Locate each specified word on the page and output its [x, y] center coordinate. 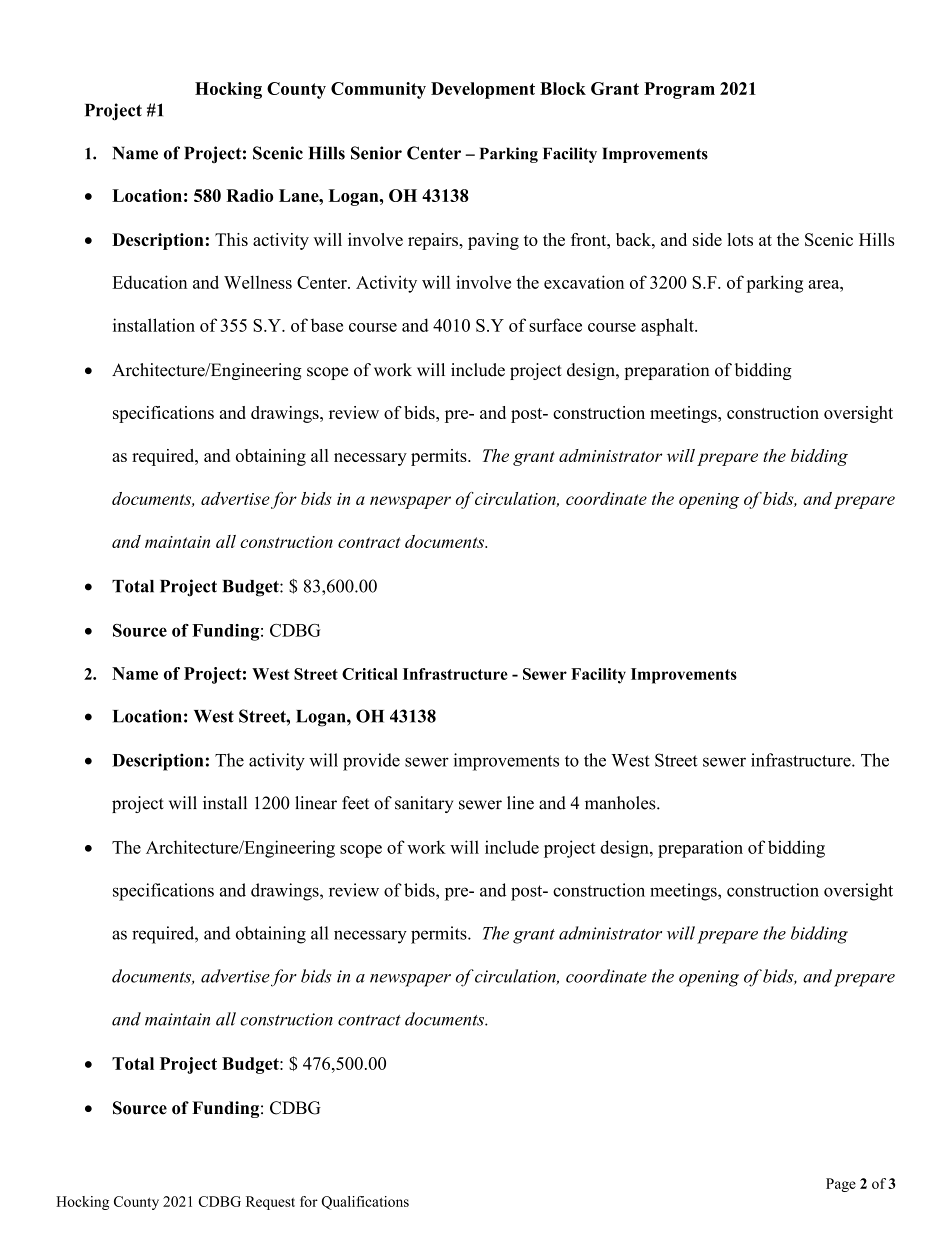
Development [483, 90]
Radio [249, 195]
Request [270, 1203]
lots [740, 239]
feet [355, 803]
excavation [584, 282]
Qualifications [365, 1203]
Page [841, 1185]
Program [679, 90]
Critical [370, 674]
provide [371, 762]
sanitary [424, 804]
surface [555, 325]
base [327, 325]
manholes [621, 803]
